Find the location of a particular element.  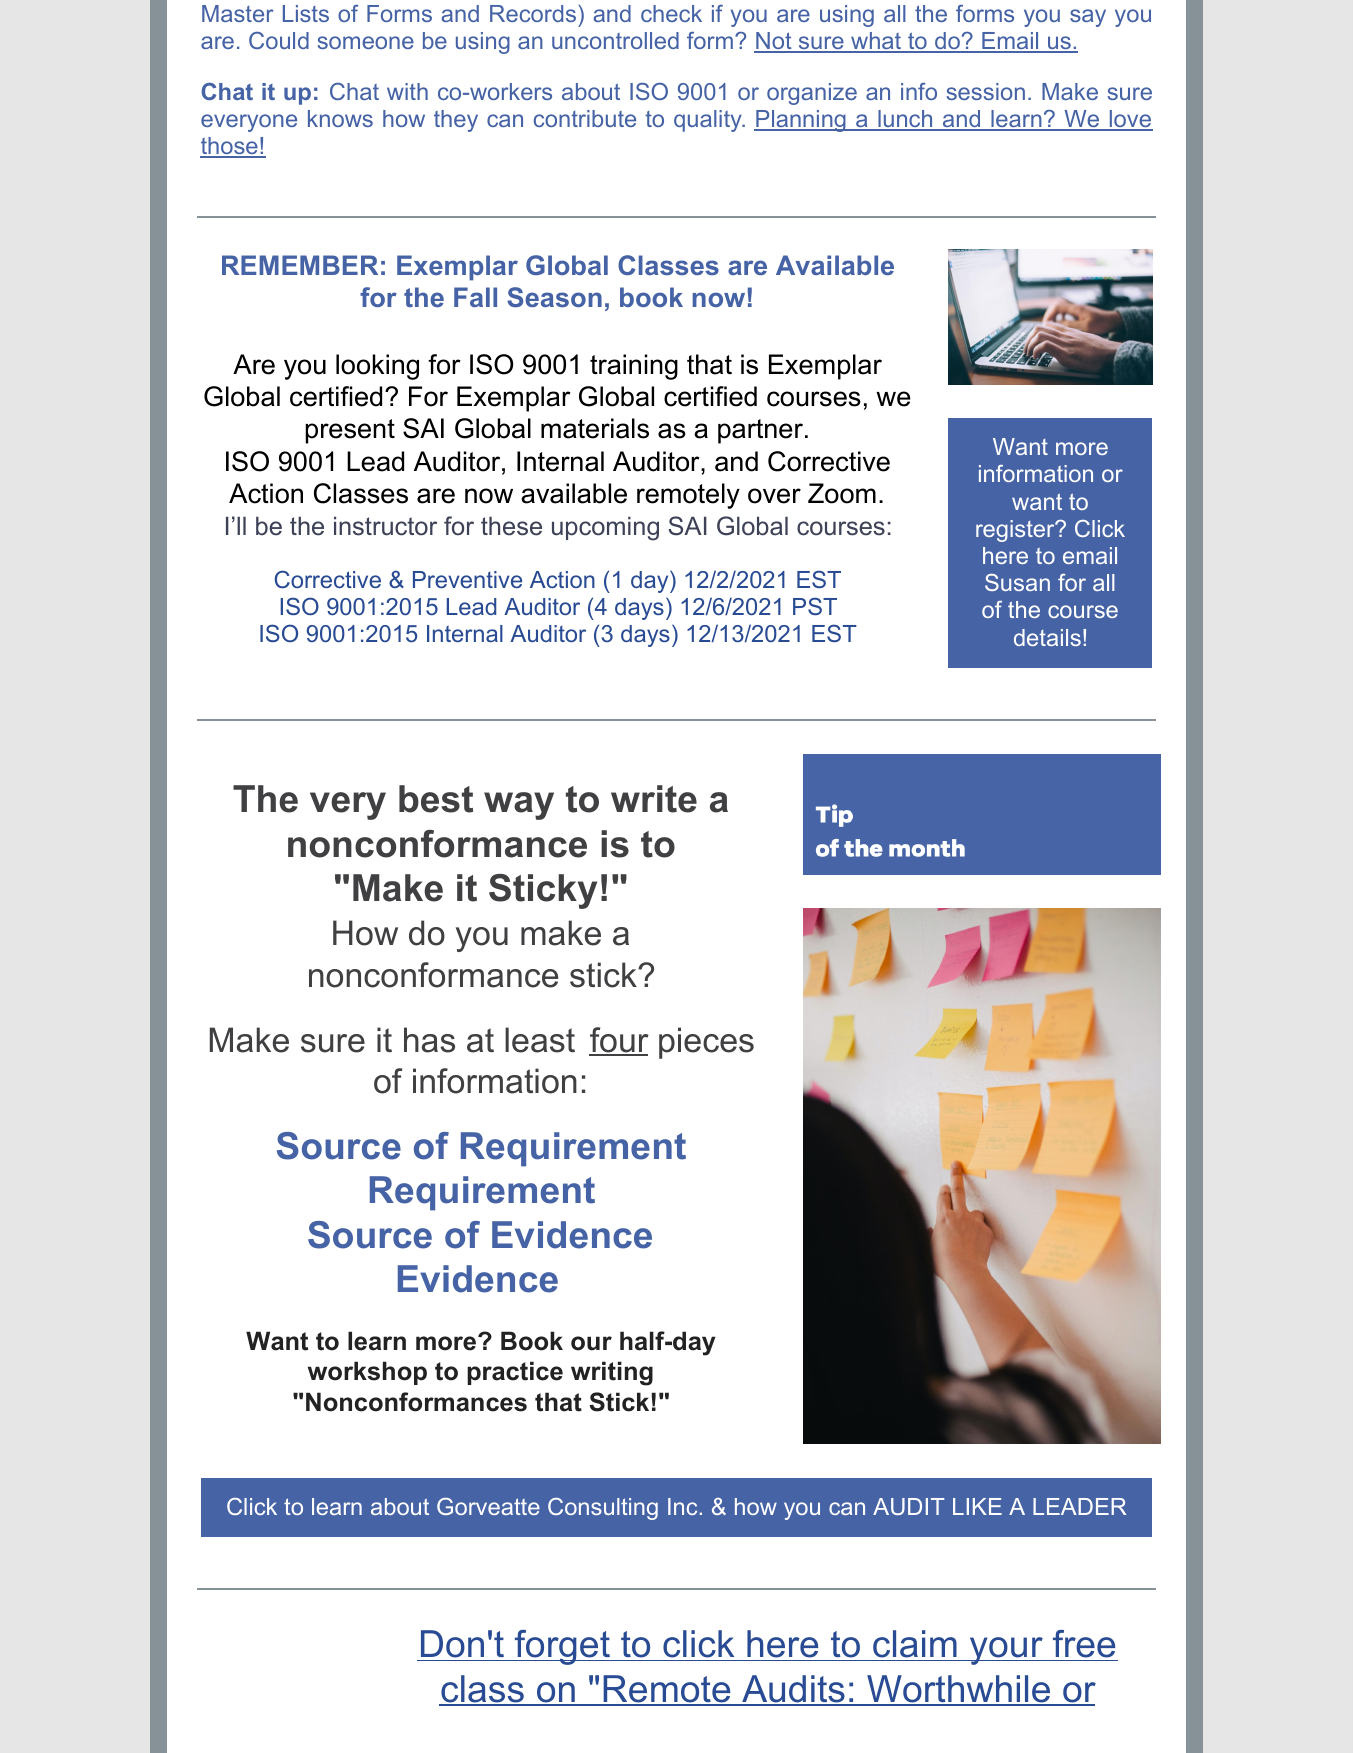

partner is located at coordinates (760, 431).
